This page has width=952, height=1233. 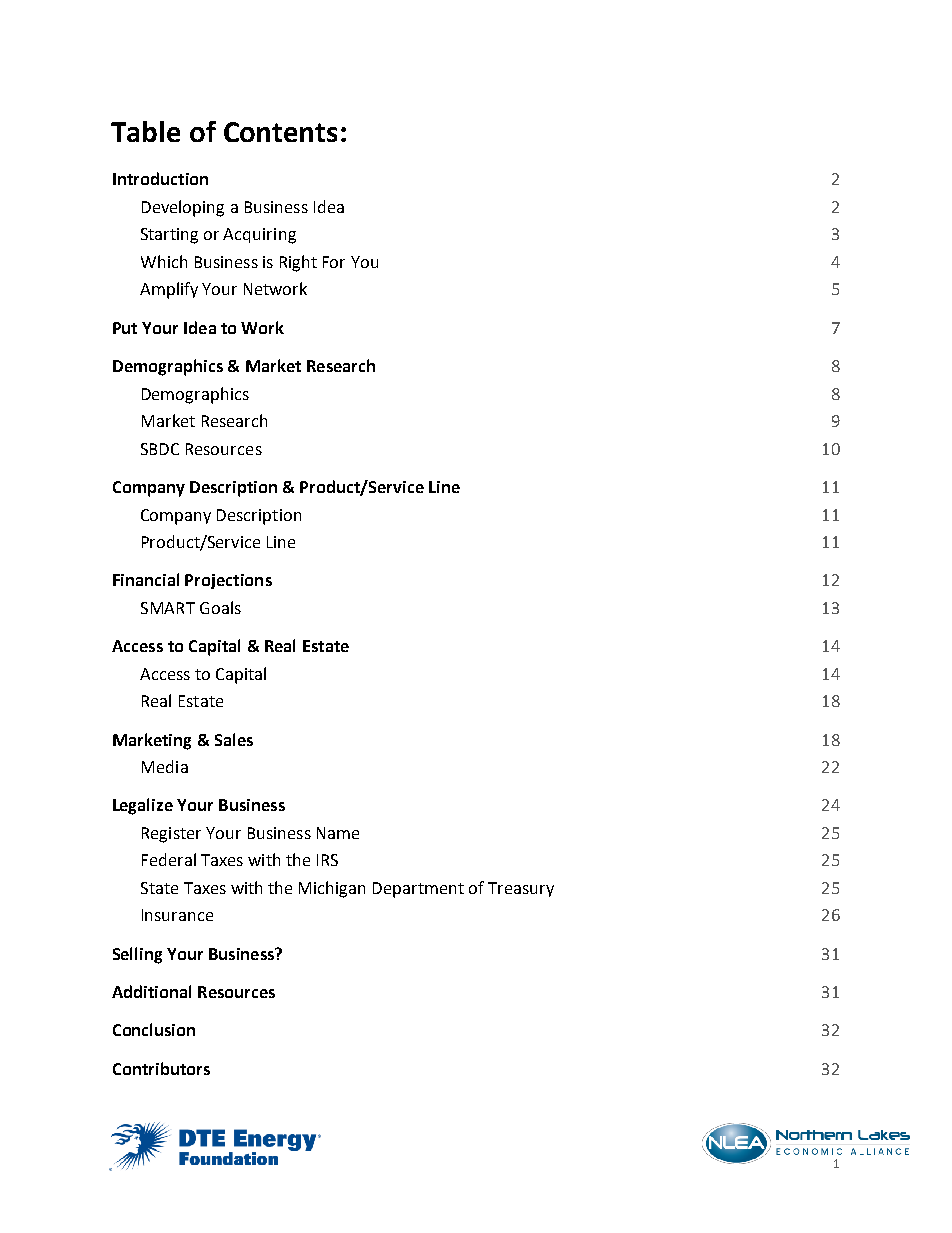 I want to click on SMART, so click(x=168, y=608).
